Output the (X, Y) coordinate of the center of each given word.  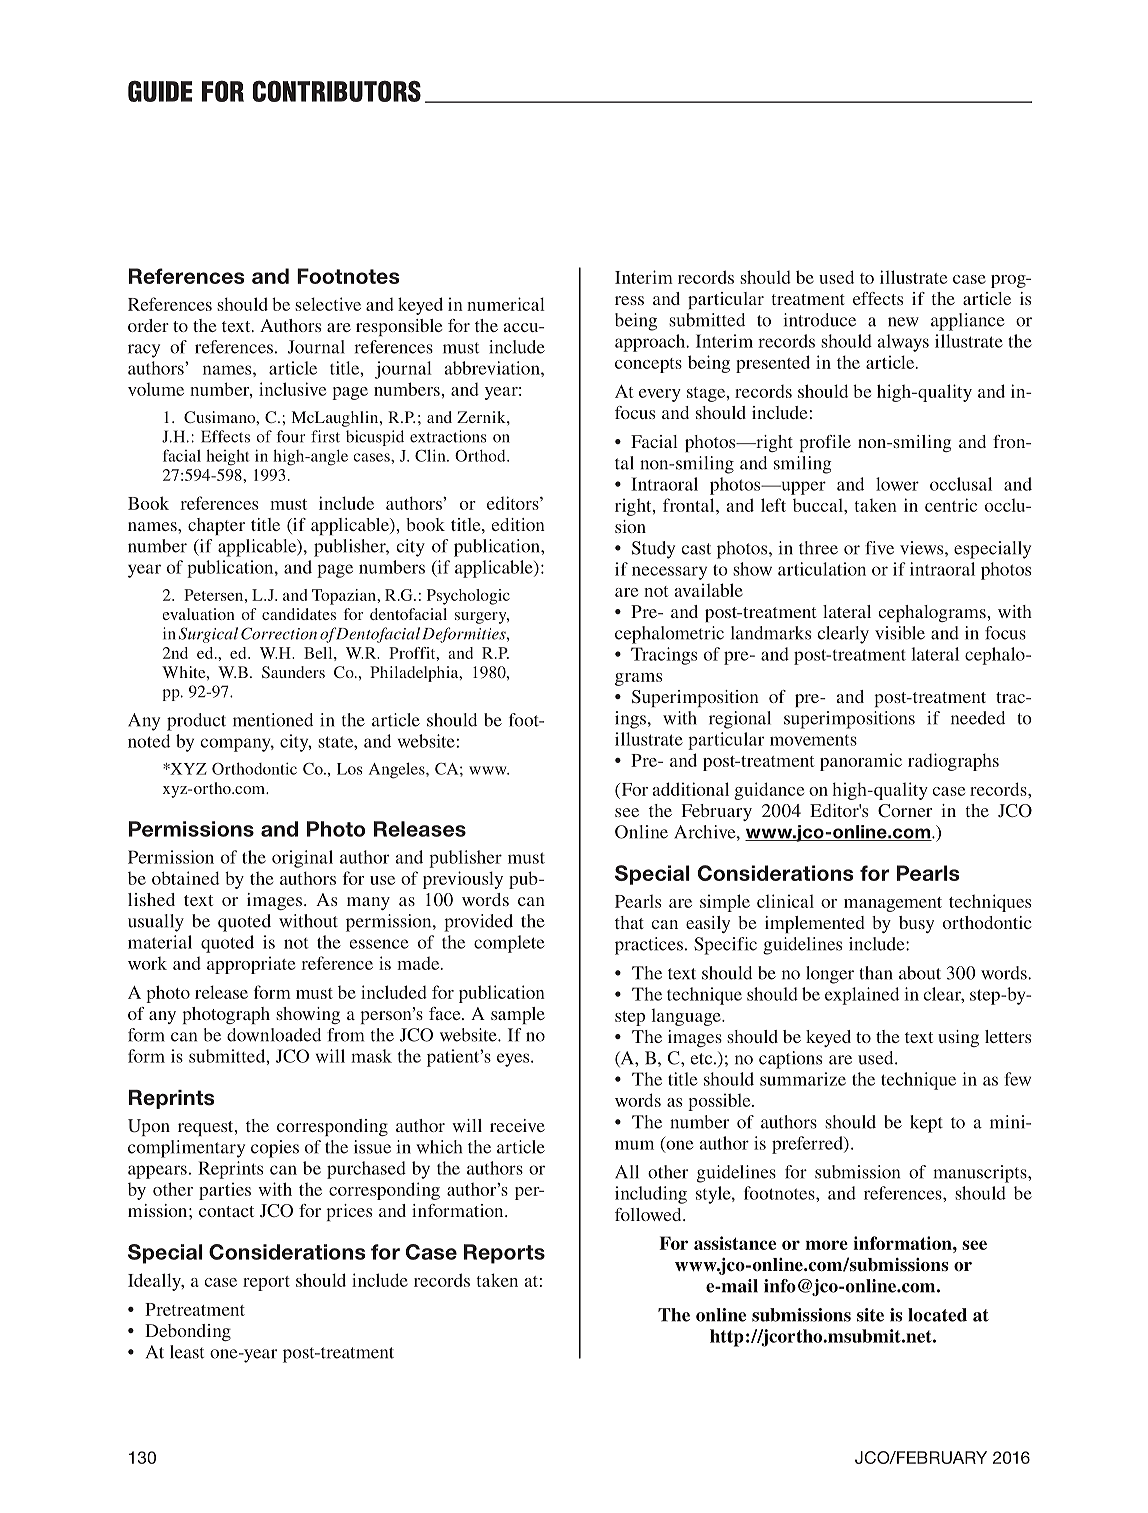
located (937, 1315)
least (187, 1352)
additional (691, 789)
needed (978, 718)
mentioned (273, 720)
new (903, 322)
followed (649, 1214)
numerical (506, 304)
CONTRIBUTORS (337, 91)
